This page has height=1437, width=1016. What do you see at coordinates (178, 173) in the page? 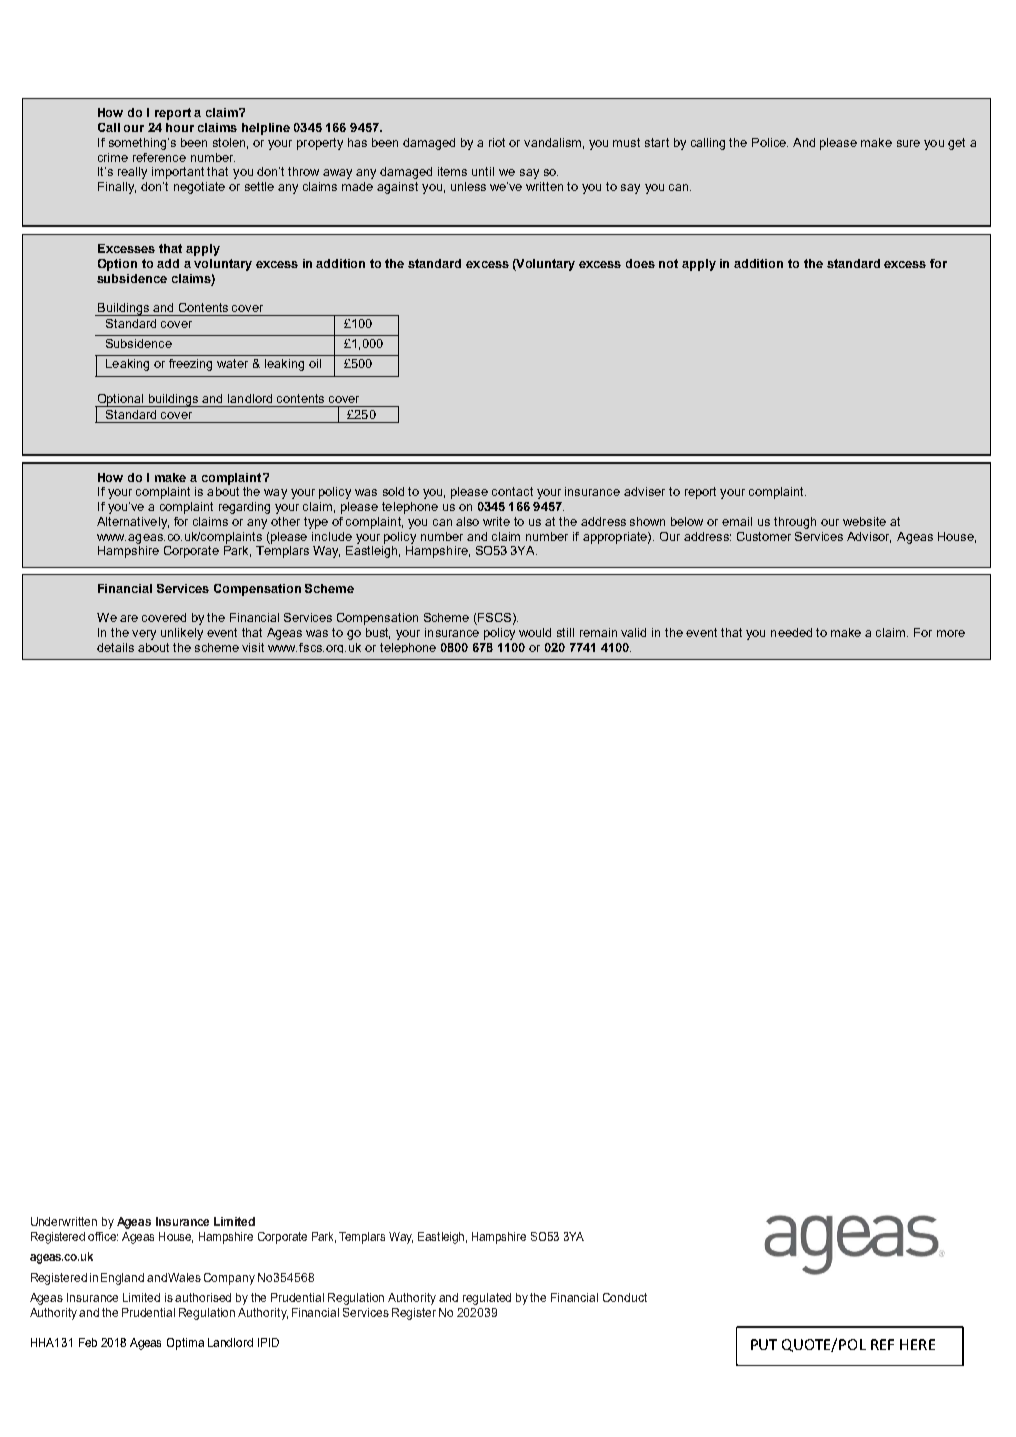
I see `important` at bounding box center [178, 173].
